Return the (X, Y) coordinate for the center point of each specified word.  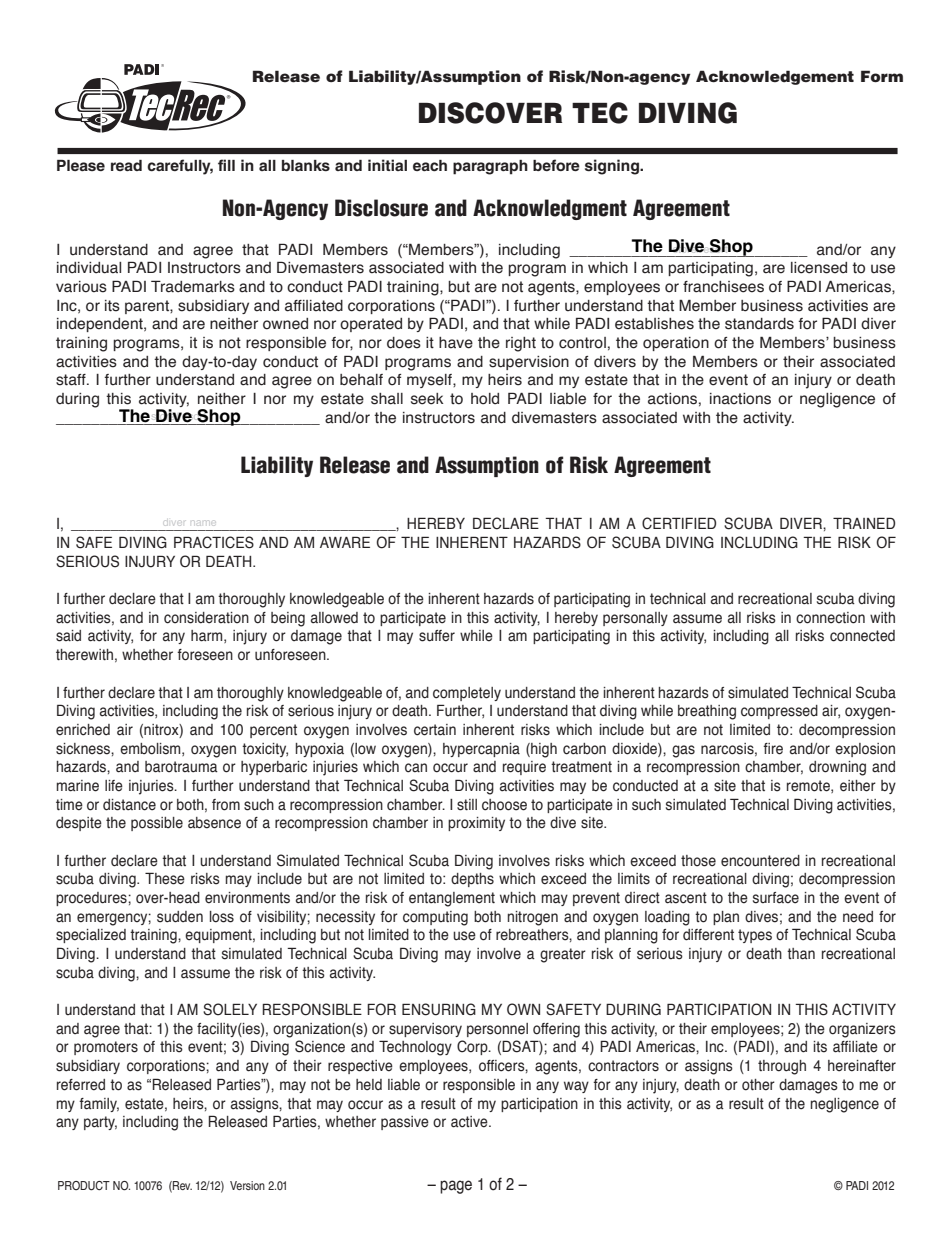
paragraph (490, 167)
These (165, 878)
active (470, 1122)
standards (759, 324)
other (758, 1085)
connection (830, 618)
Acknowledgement (775, 77)
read (126, 165)
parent (148, 307)
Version (247, 1185)
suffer (437, 636)
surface (776, 898)
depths (472, 880)
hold (485, 399)
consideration (206, 618)
